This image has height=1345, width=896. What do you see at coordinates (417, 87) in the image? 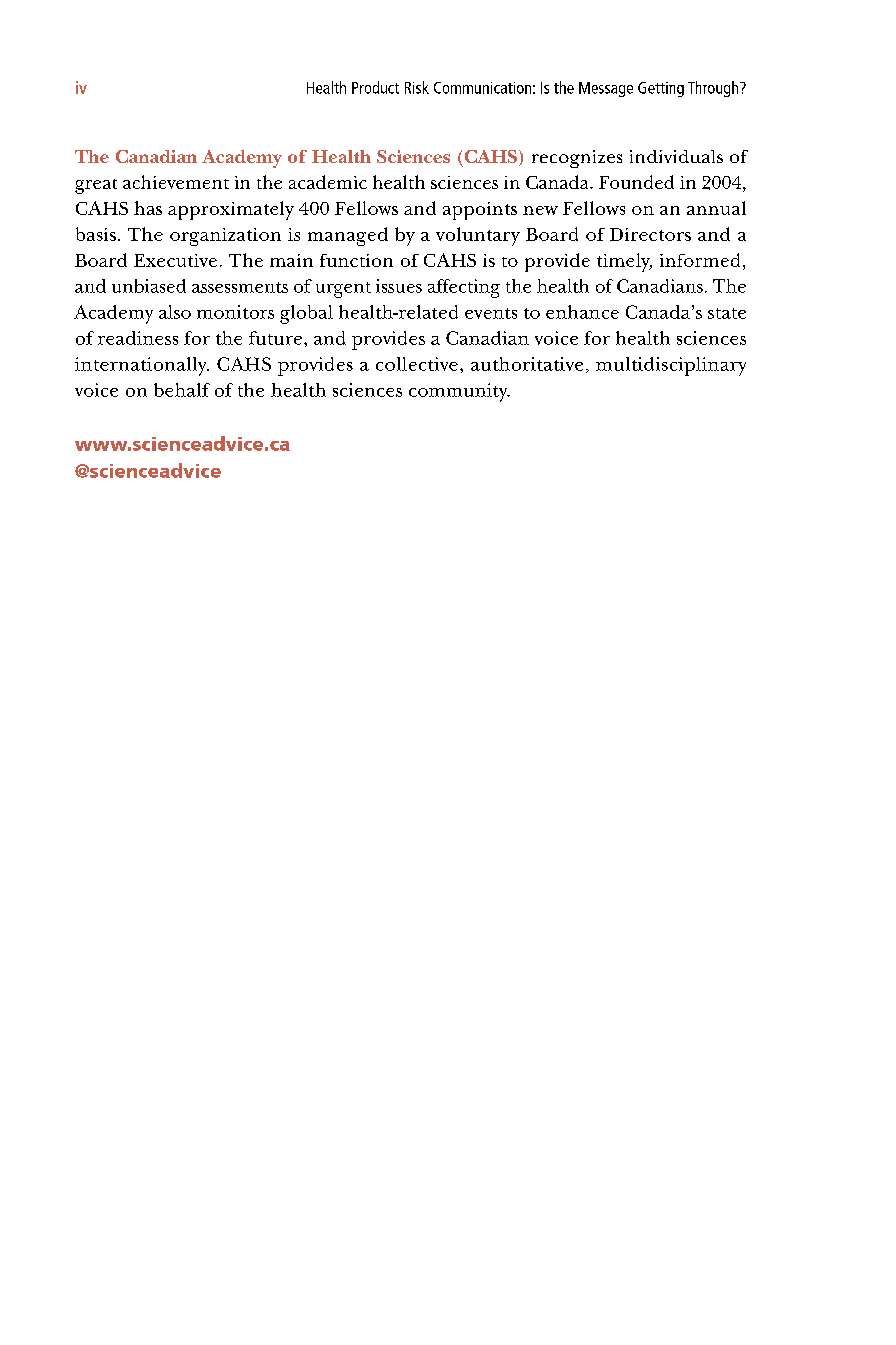
I see `Risk` at bounding box center [417, 87].
